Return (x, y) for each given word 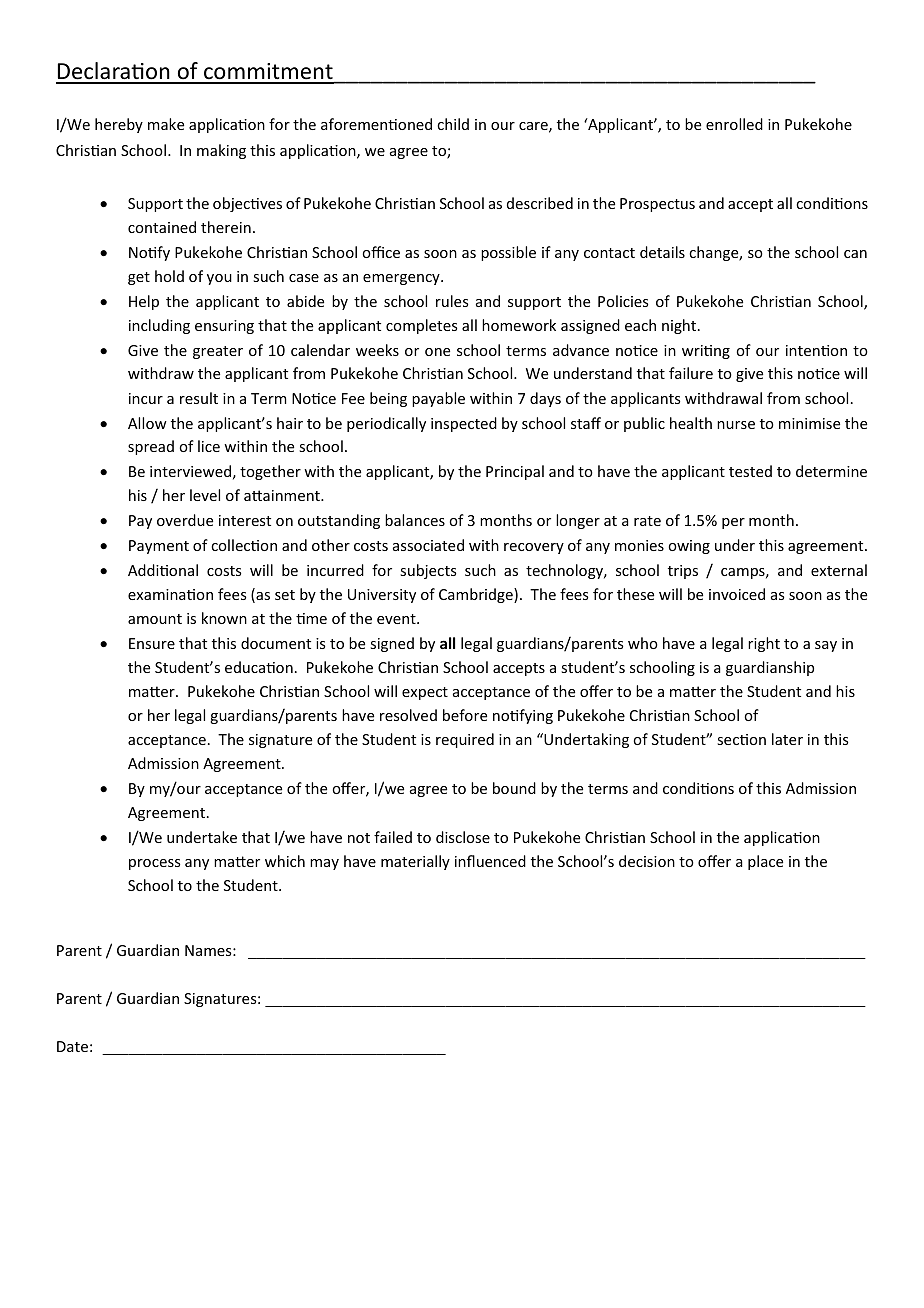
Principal (515, 472)
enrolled (734, 124)
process (154, 864)
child (453, 124)
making (221, 151)
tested (750, 471)
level (205, 495)
